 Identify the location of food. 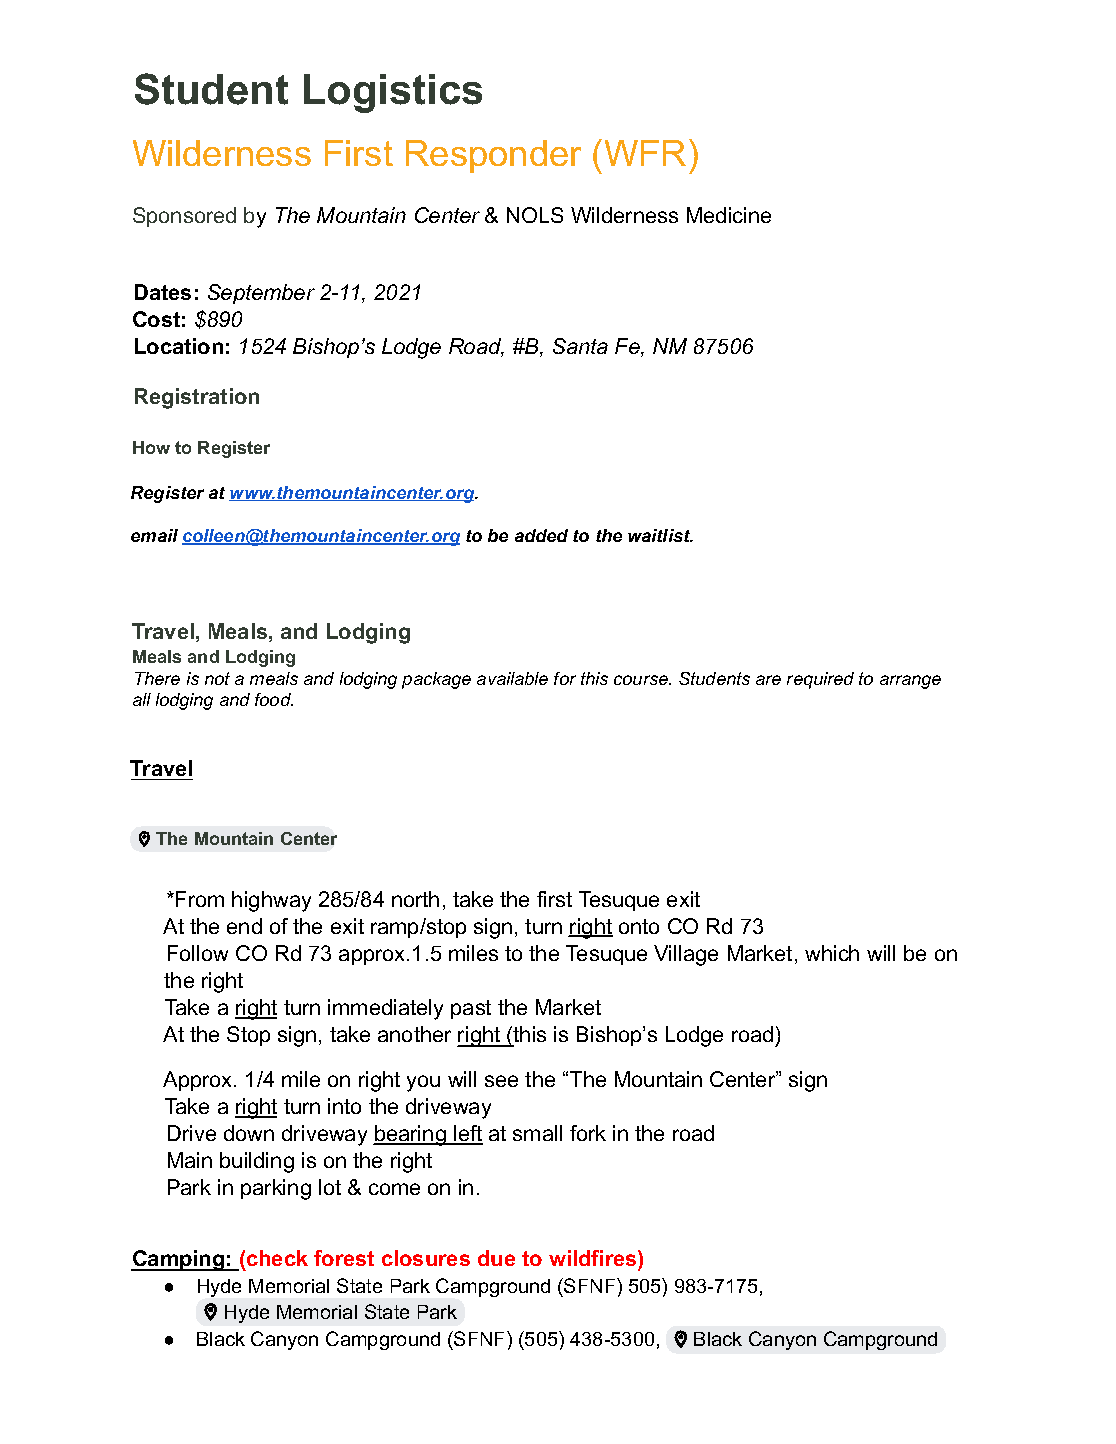
(274, 699).
